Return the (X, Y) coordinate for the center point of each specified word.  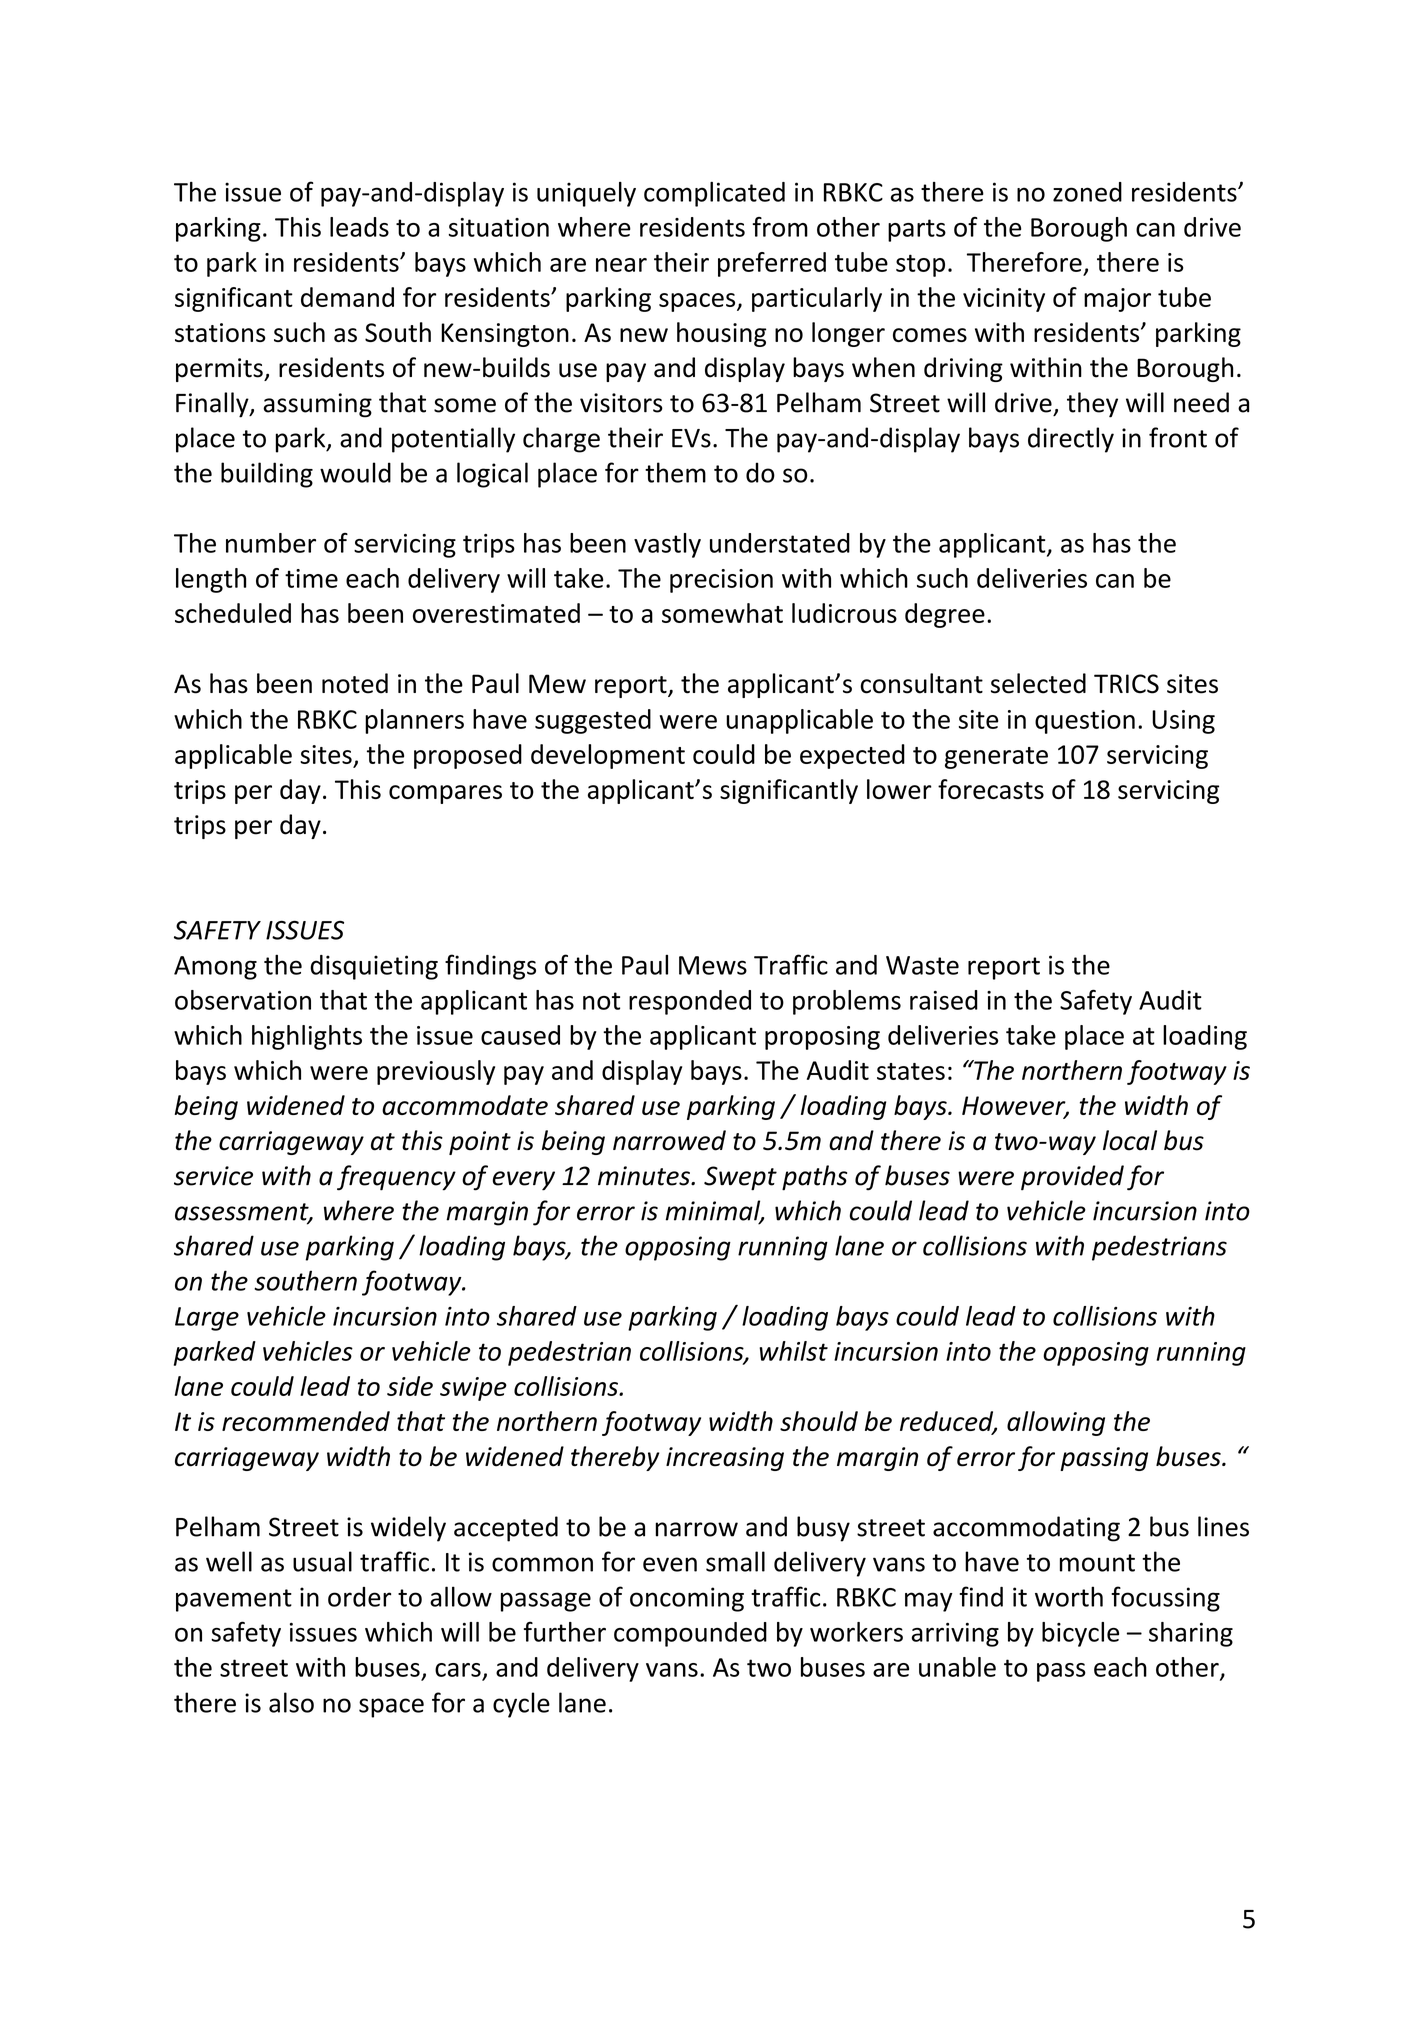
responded (690, 1002)
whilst (793, 1351)
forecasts (991, 789)
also (291, 1702)
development (608, 756)
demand (347, 297)
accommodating (1026, 1529)
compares (445, 794)
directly (1071, 440)
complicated (714, 194)
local (1130, 1140)
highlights (307, 1037)
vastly (667, 545)
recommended (306, 1421)
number (271, 543)
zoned (1087, 192)
